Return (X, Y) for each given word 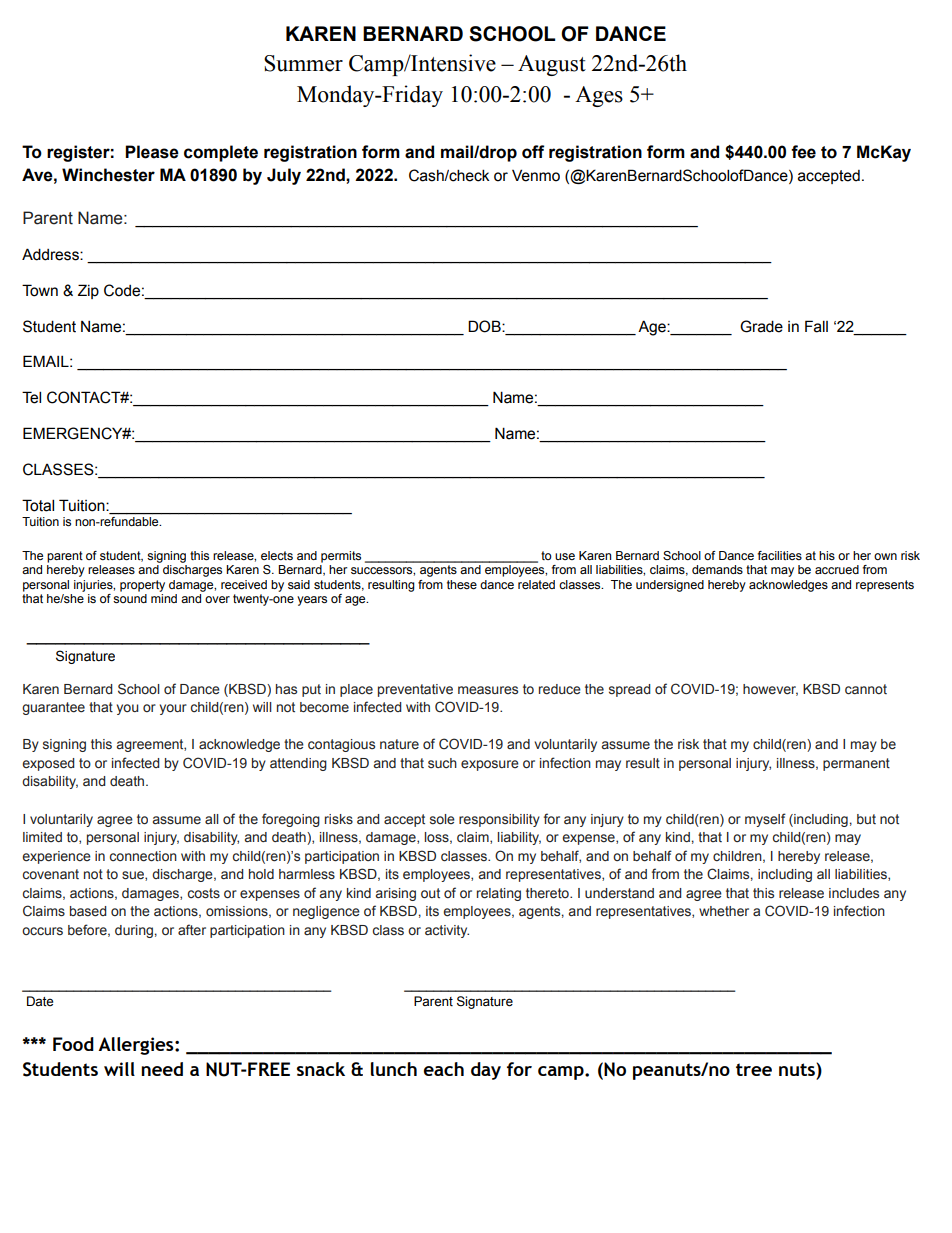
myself (765, 820)
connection (143, 856)
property (142, 586)
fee (803, 152)
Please (152, 152)
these (462, 584)
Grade (761, 326)
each (444, 1069)
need (162, 1069)
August (552, 65)
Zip (88, 291)
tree (754, 1069)
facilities (780, 555)
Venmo (536, 175)
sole (442, 819)
